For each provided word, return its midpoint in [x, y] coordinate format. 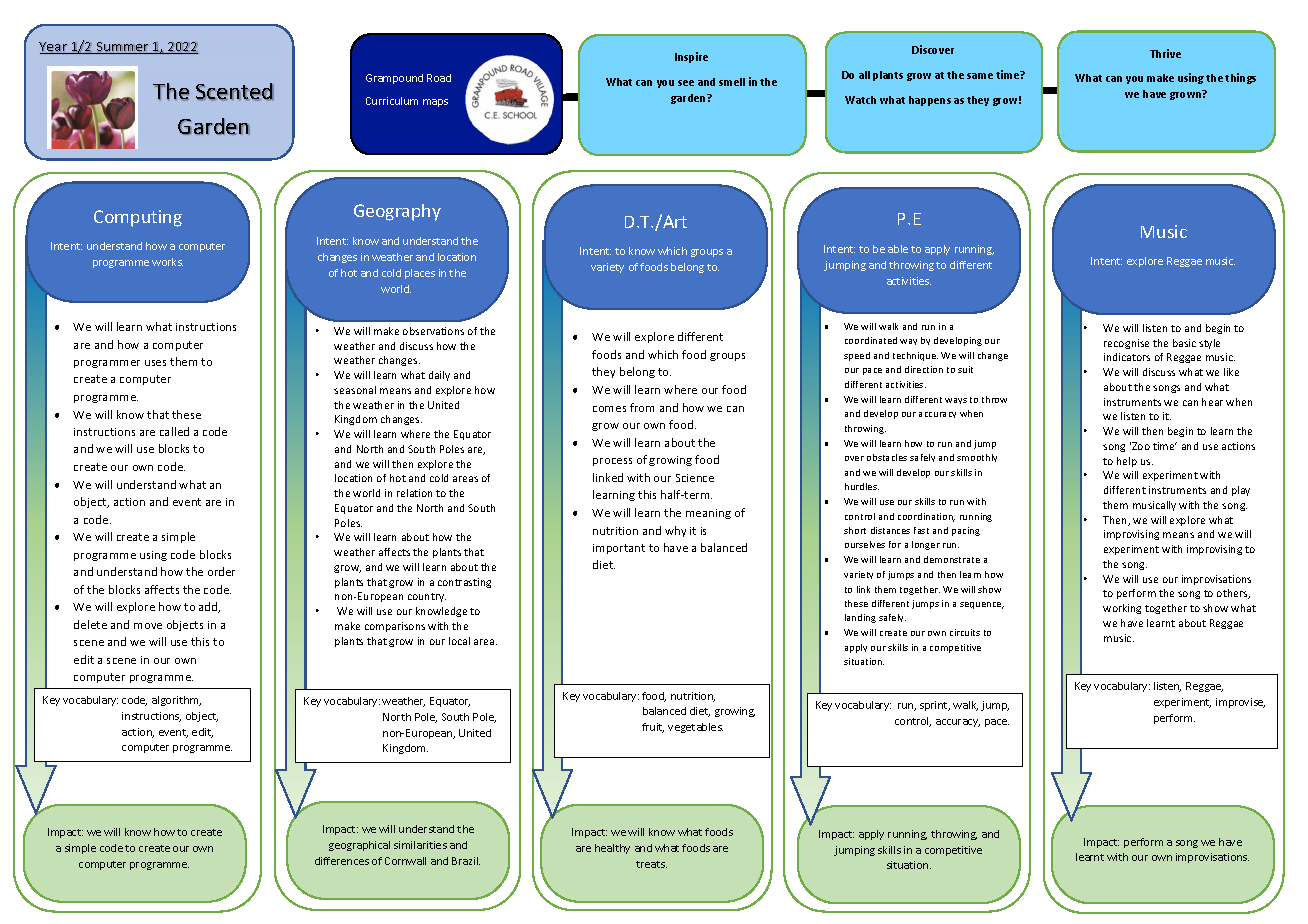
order [221, 571]
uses [155, 363]
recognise [1126, 344]
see [686, 83]
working [1122, 609]
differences [342, 861]
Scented [235, 92]
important [619, 549]
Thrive [1165, 53]
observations [433, 331]
